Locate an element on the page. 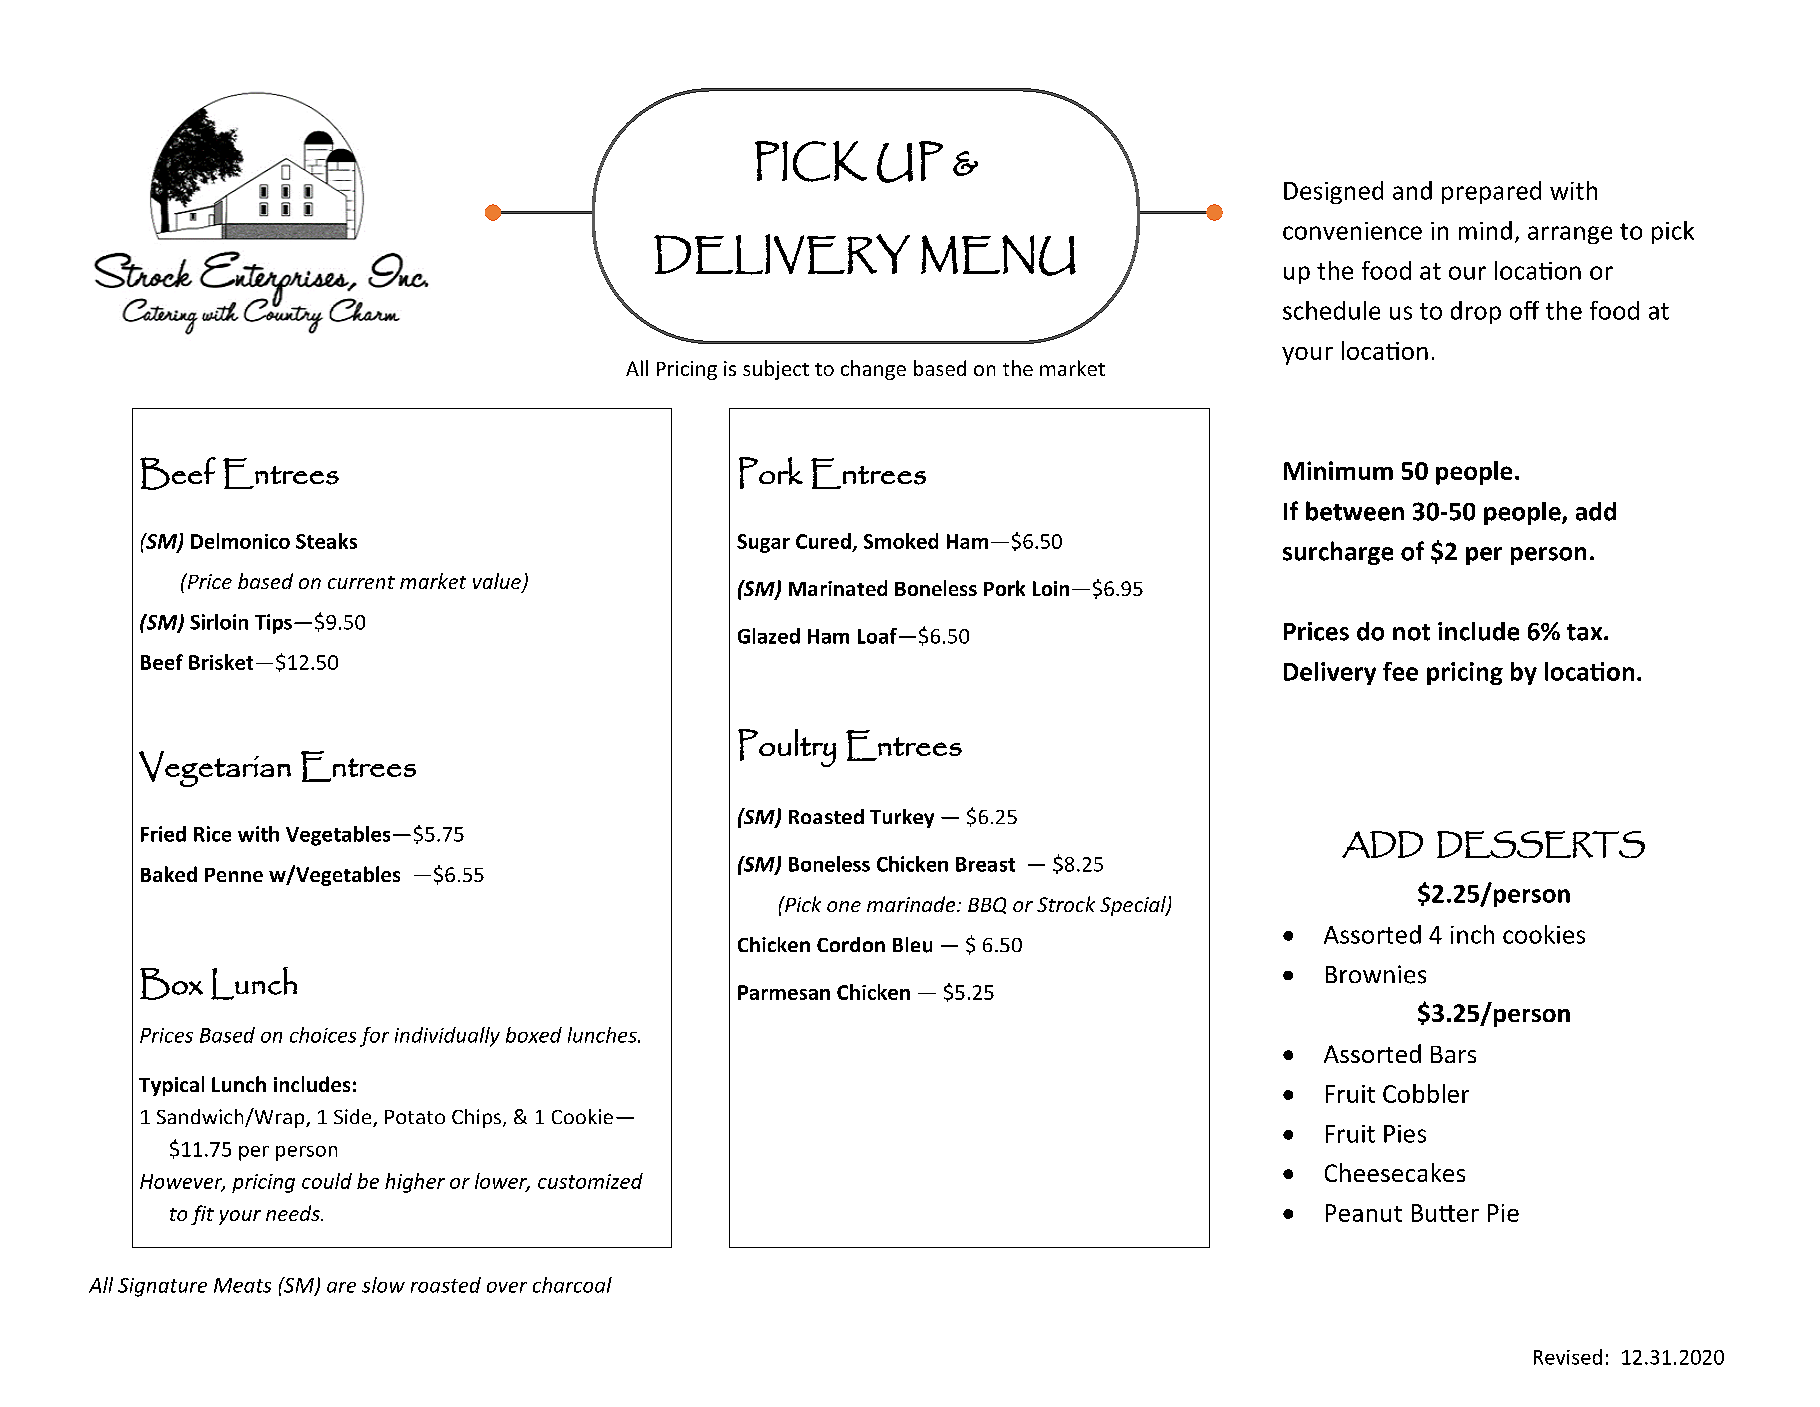 The width and height of the image is (1820, 1407). charcoal is located at coordinates (572, 1285).
